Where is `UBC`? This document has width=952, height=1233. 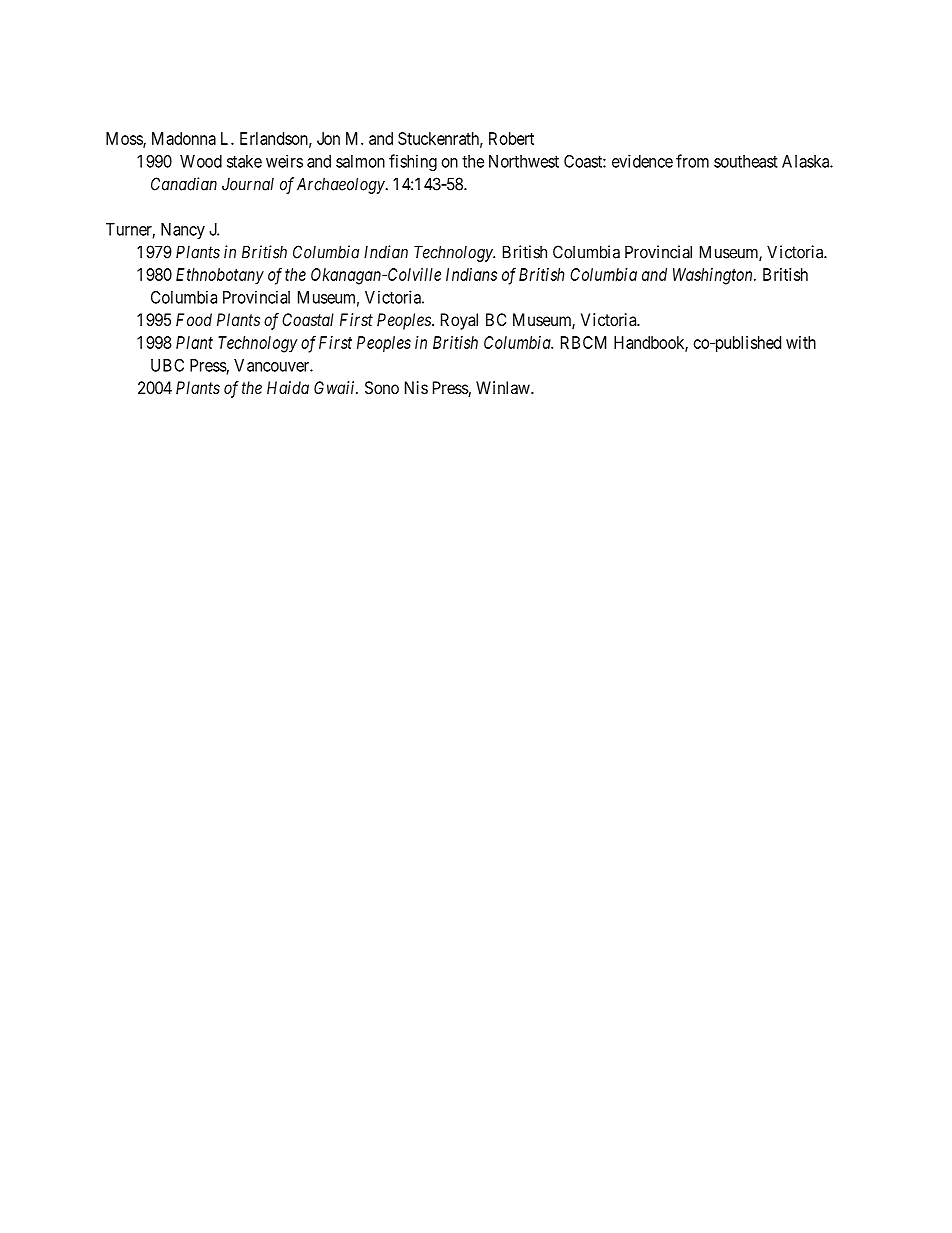
UBC is located at coordinates (167, 365).
